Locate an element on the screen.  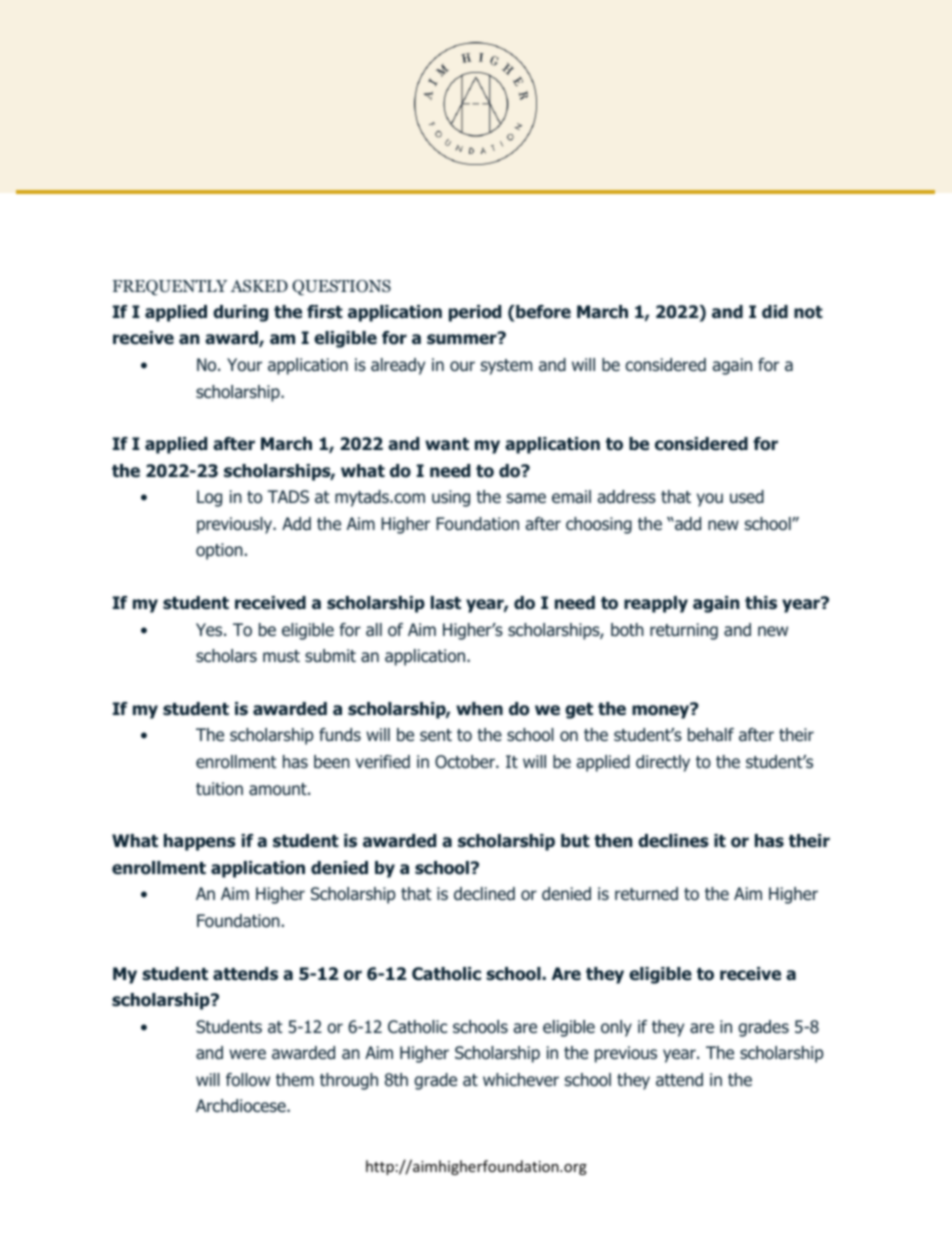
this is located at coordinates (761, 603).
